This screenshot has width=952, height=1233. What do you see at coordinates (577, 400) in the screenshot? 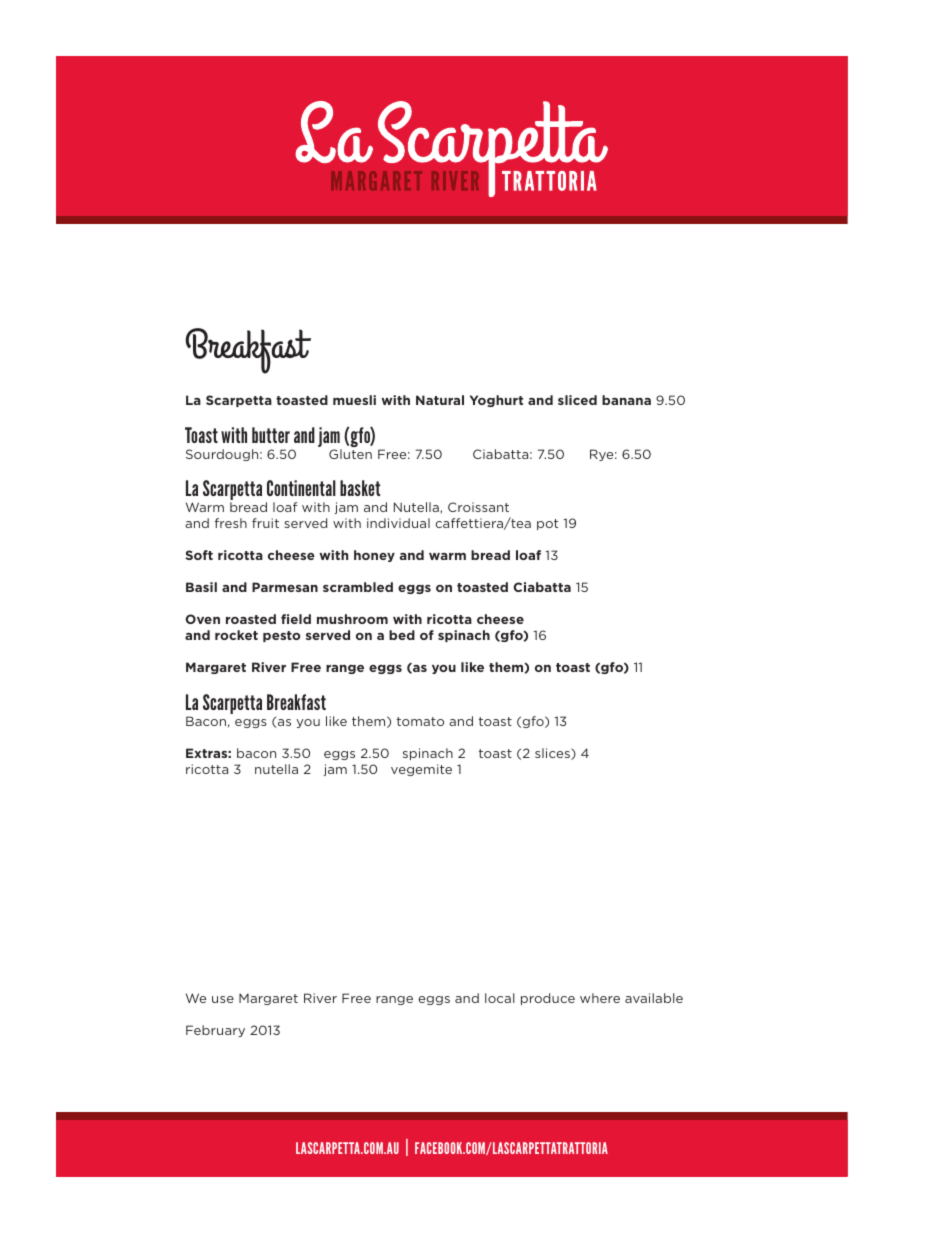
I see `sliced` at bounding box center [577, 400].
